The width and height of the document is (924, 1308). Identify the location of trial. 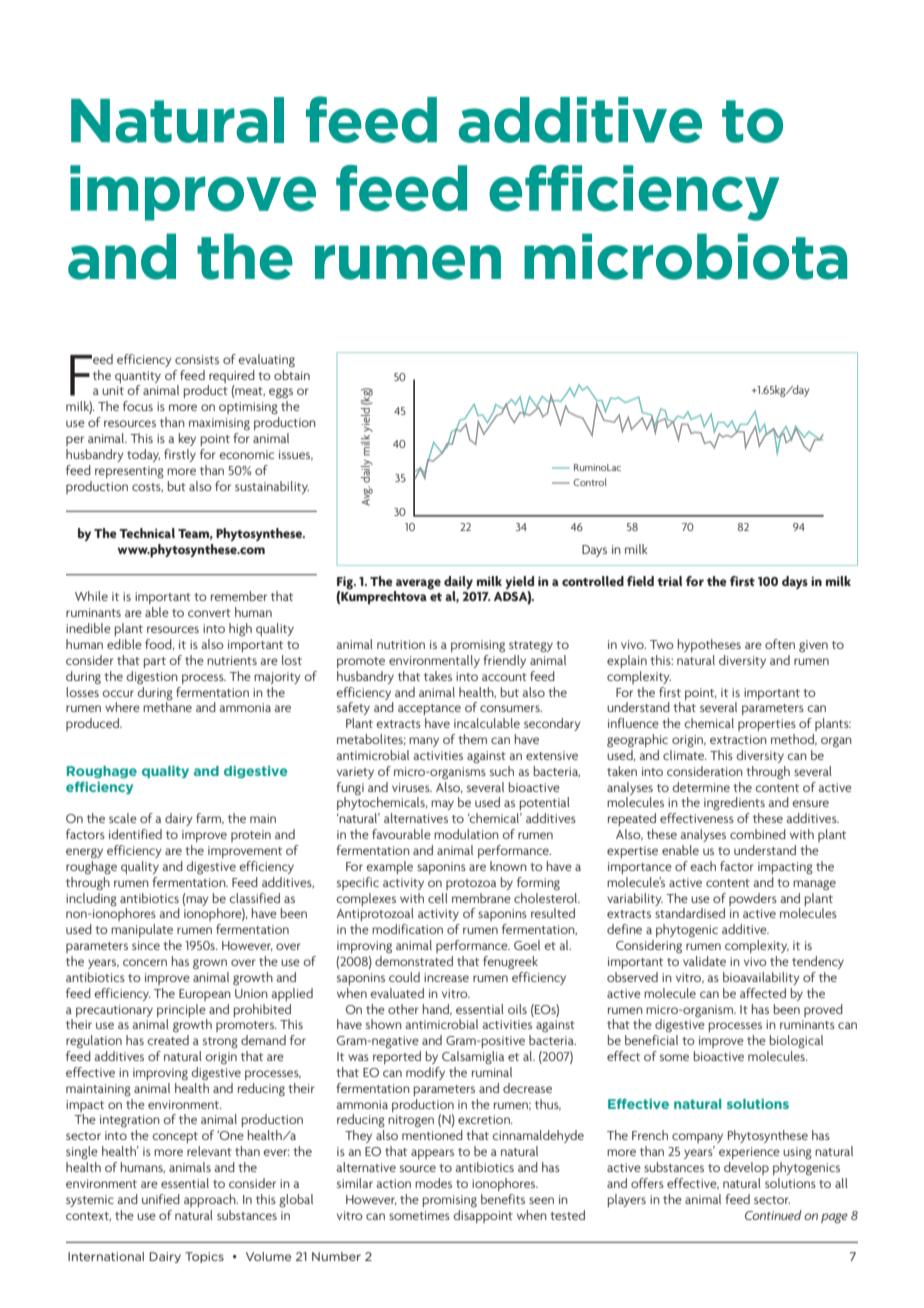
(669, 581).
